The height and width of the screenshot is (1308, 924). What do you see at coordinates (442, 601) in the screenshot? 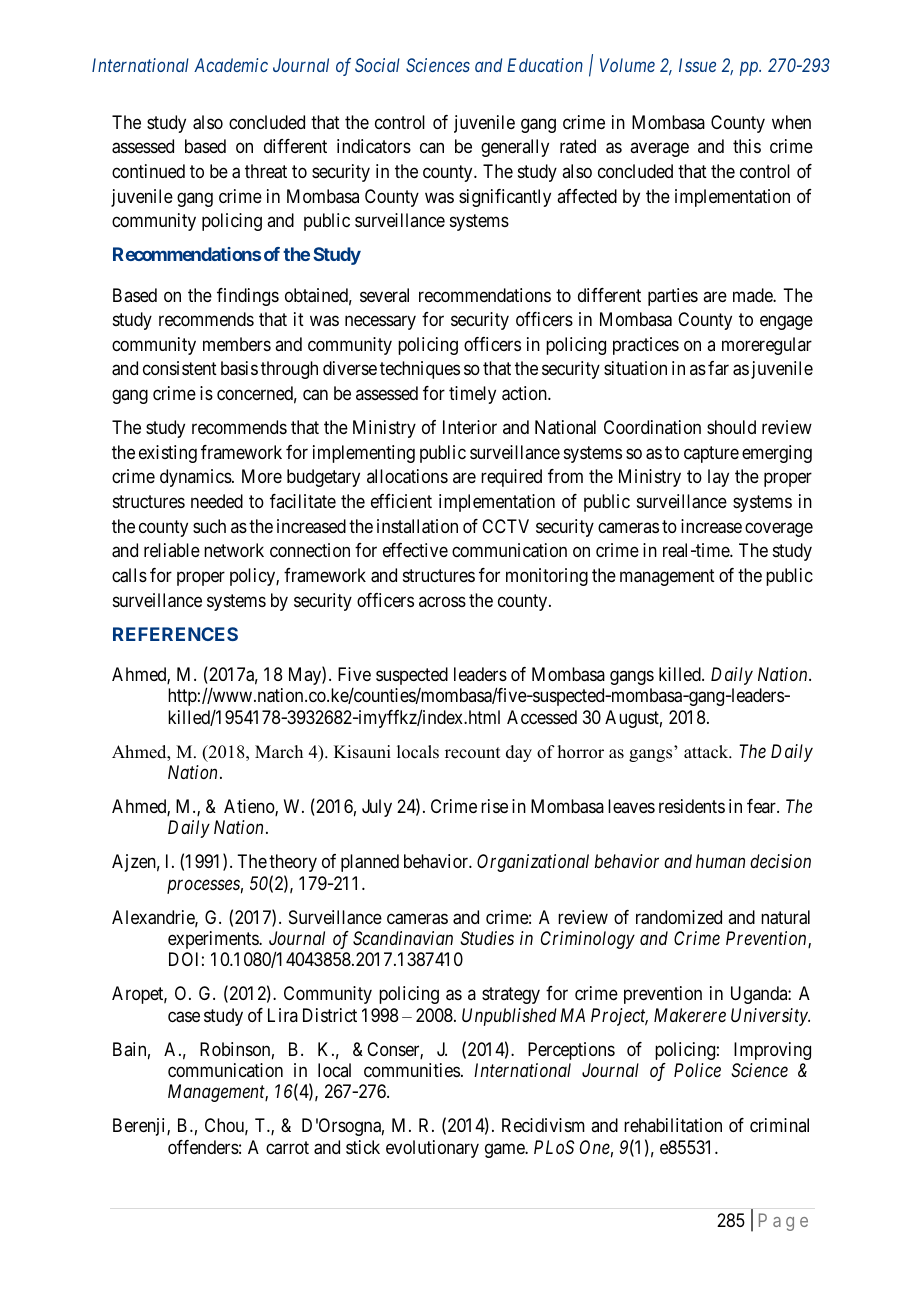
I see `across` at bounding box center [442, 601].
